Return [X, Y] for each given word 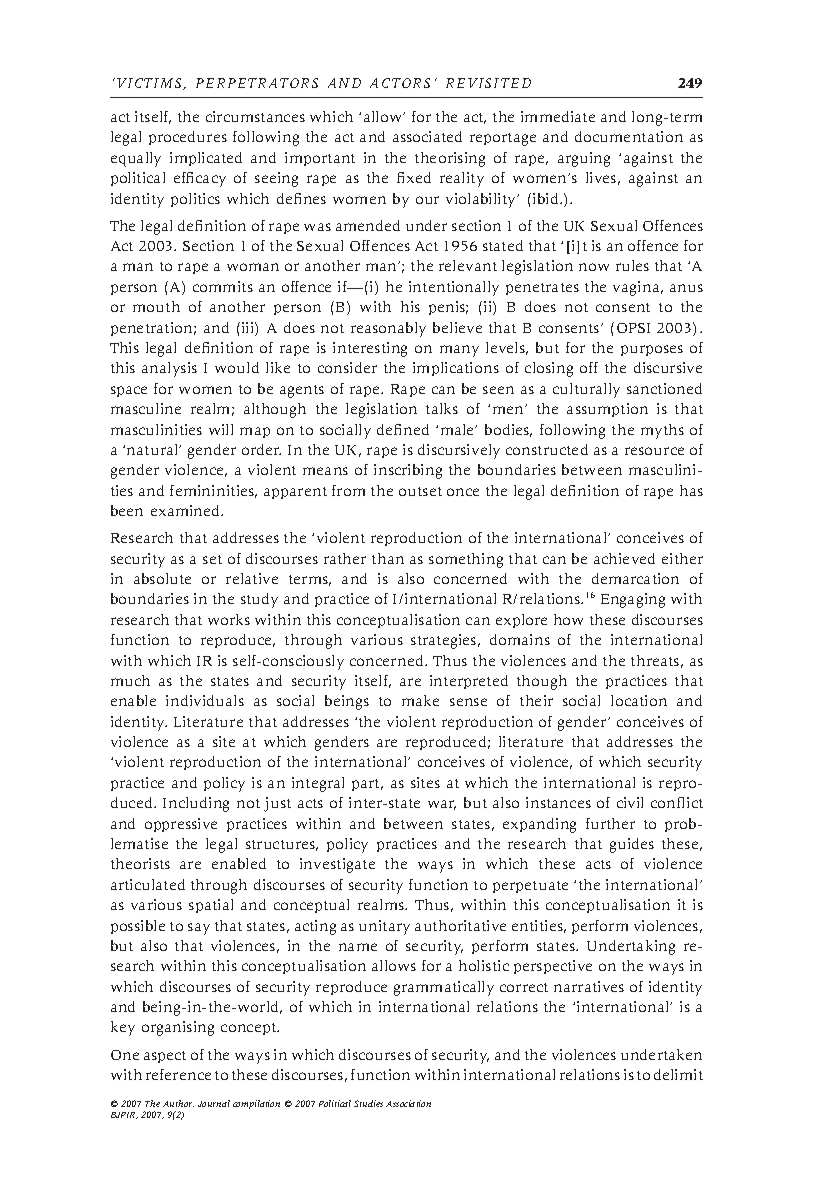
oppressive [181, 825]
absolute [162, 578]
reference [178, 1074]
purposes [652, 350]
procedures [188, 138]
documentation [629, 136]
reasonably [388, 329]
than [388, 558]
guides [632, 845]
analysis [169, 369]
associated [427, 136]
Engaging [633, 600]
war [442, 805]
